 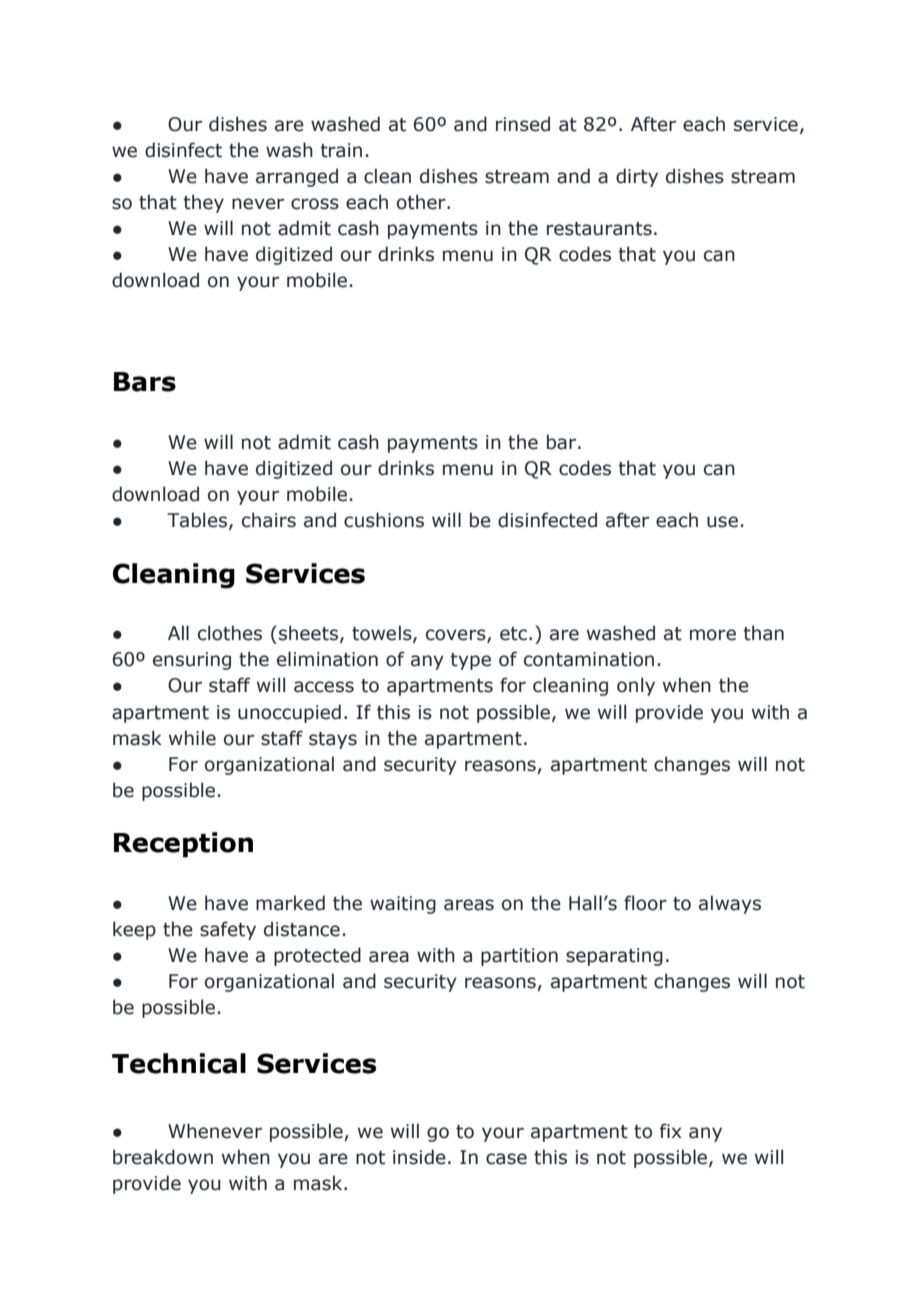 What do you see at coordinates (419, 1157) in the image?
I see `inside` at bounding box center [419, 1157].
